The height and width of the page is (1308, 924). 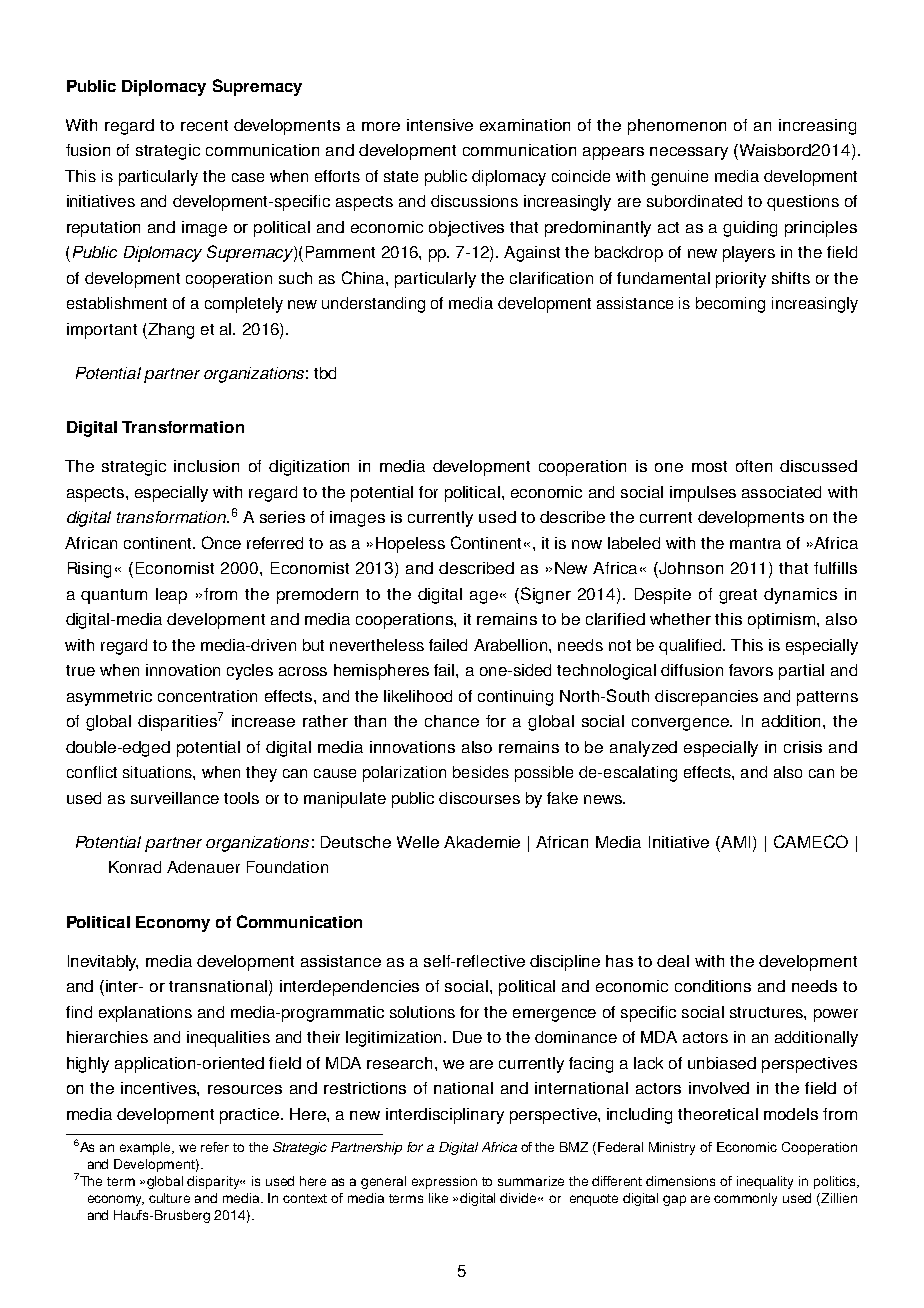 I want to click on Hopeless, so click(x=410, y=545).
